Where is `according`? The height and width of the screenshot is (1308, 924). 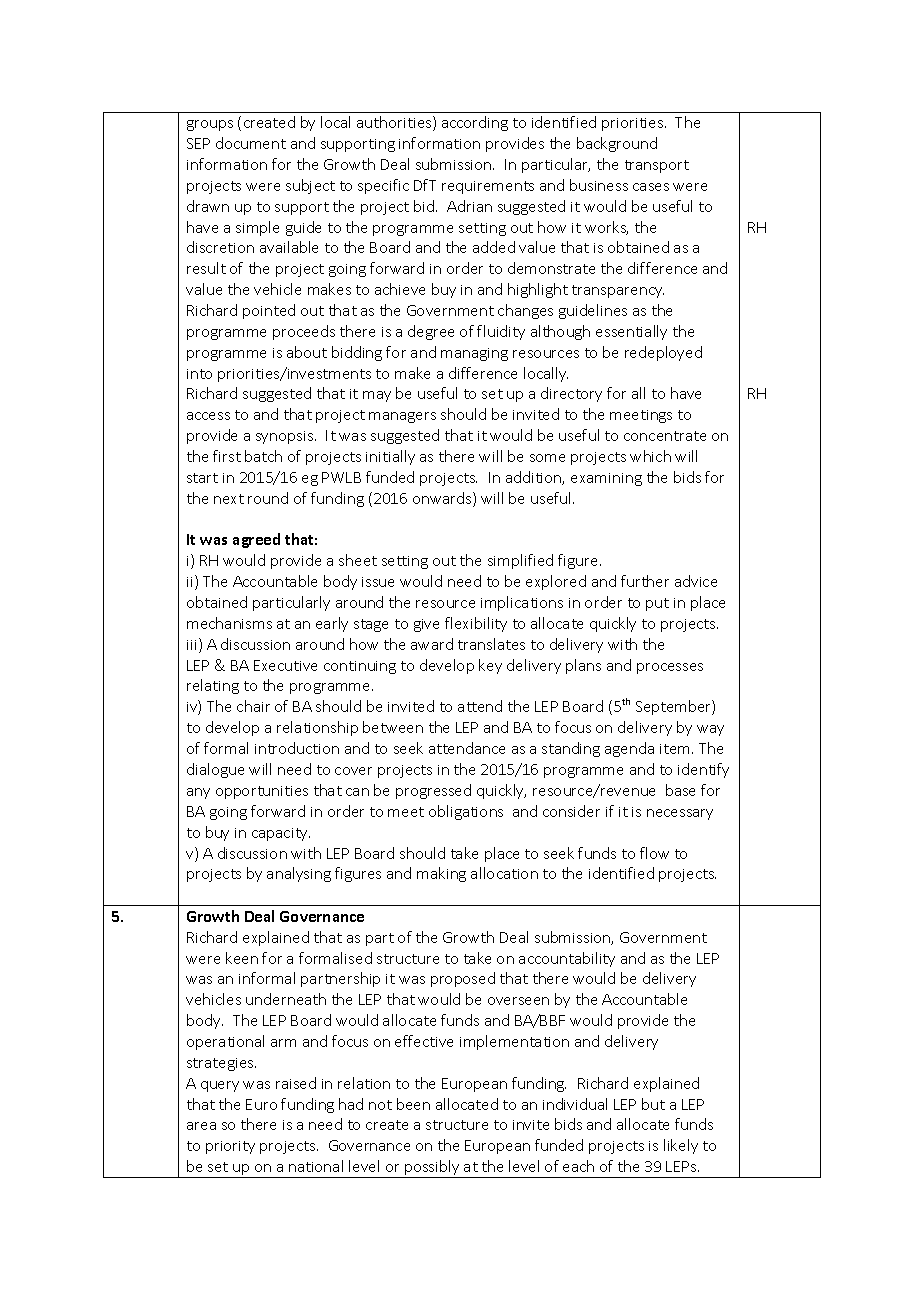
according is located at coordinates (475, 123).
